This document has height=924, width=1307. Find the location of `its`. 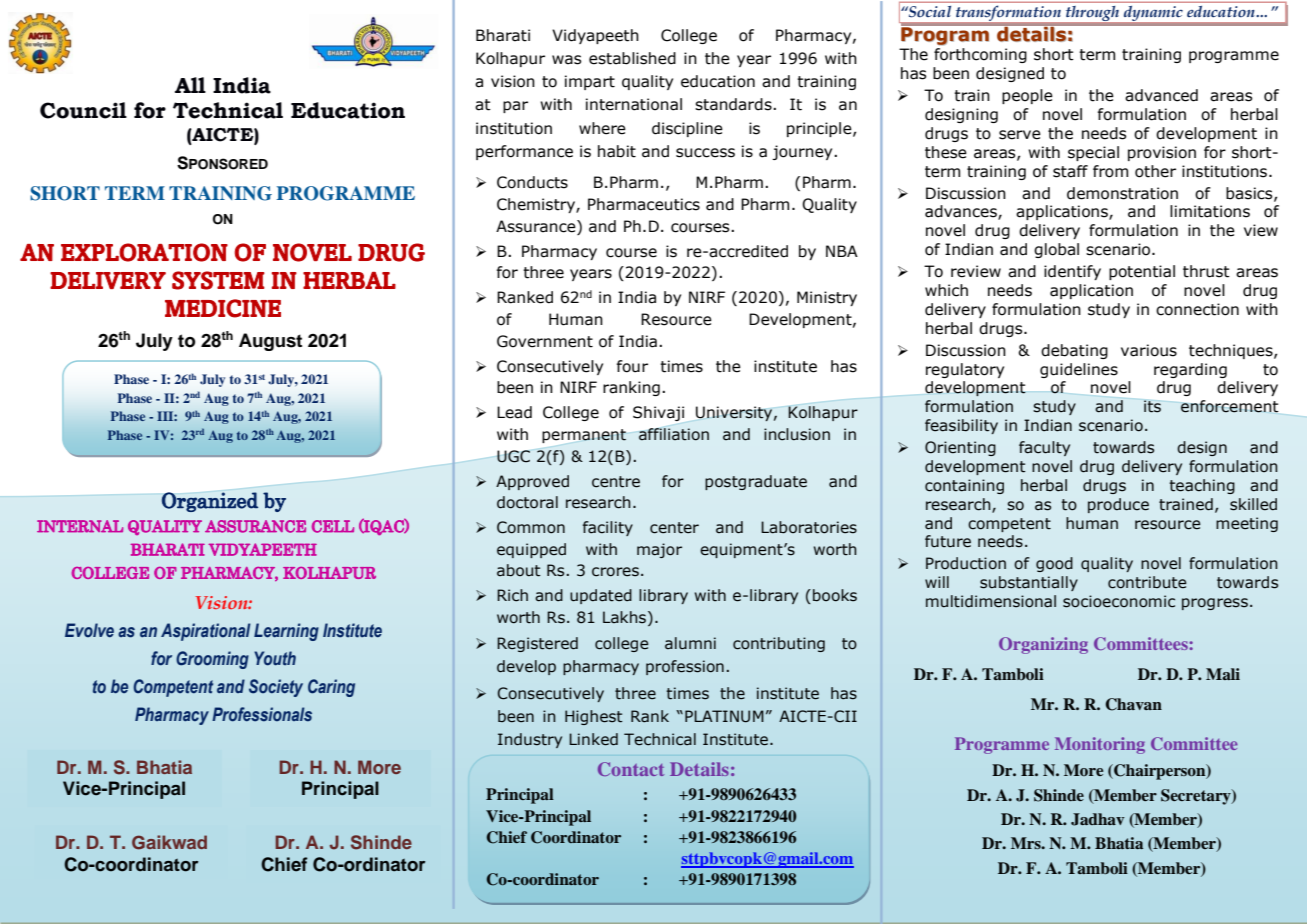

its is located at coordinates (1152, 406).
